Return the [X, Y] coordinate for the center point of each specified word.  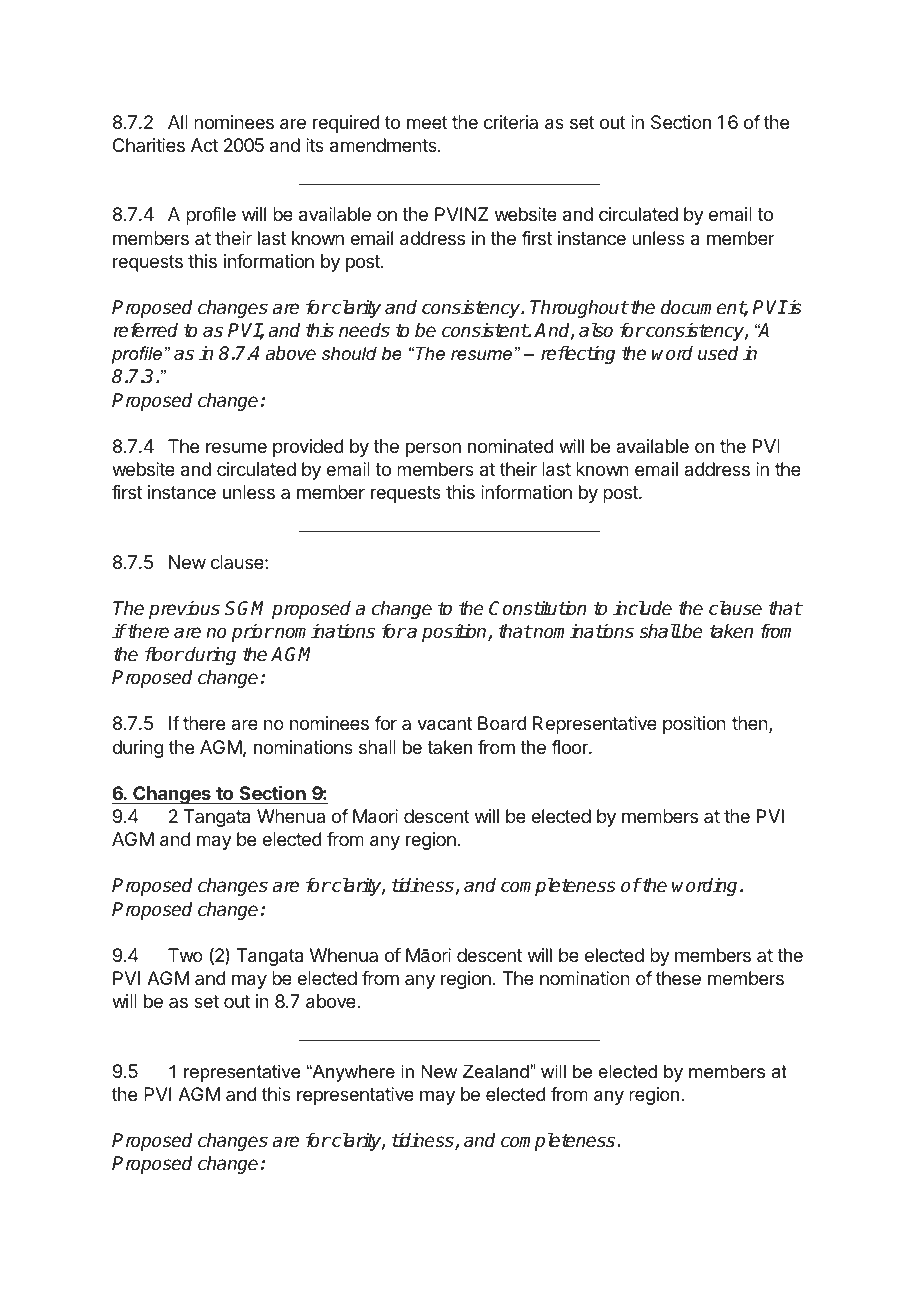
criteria [511, 122]
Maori [375, 816]
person [433, 449]
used [718, 353]
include [642, 608]
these [678, 978]
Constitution [537, 608]
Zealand [497, 1071]
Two [185, 955]
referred [146, 330]
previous [184, 610]
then [751, 724]
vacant [444, 724]
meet [427, 122]
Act [204, 145]
